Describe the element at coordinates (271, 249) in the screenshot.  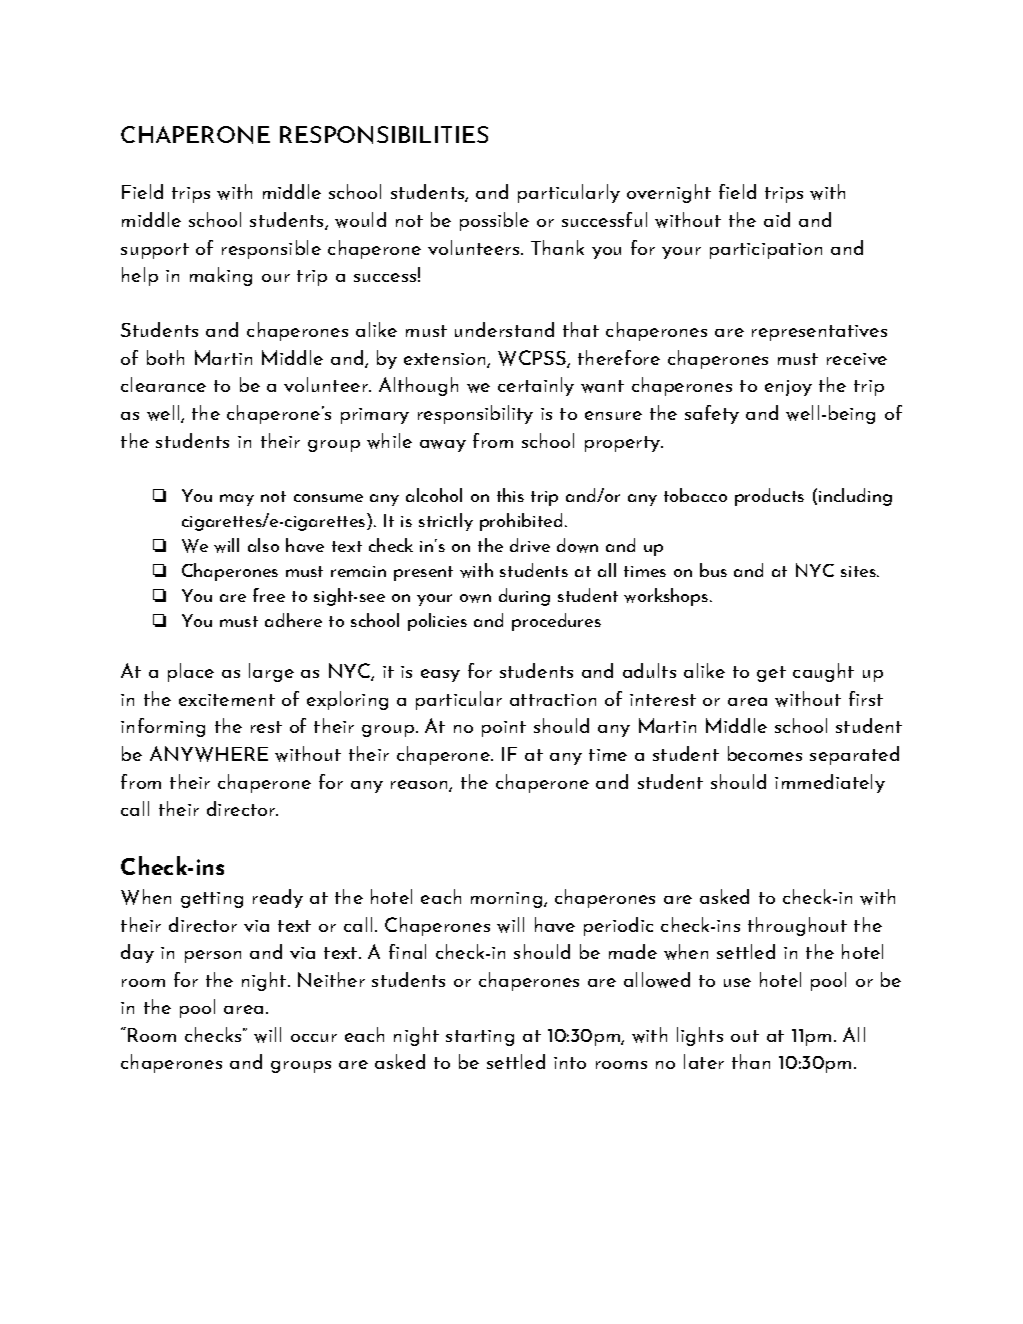
I see `responsible` at that location.
